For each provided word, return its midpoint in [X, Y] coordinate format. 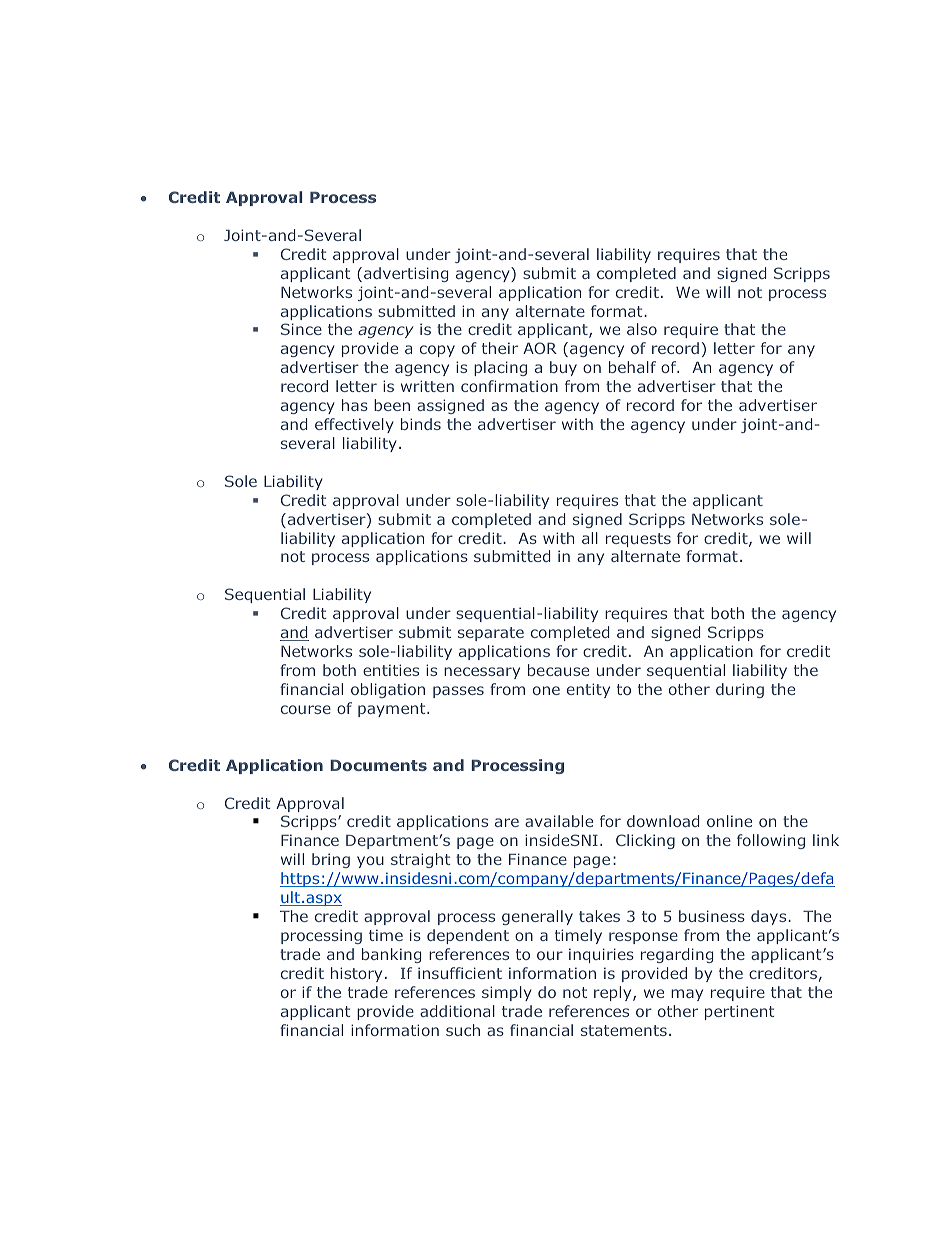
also [642, 329]
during [740, 690]
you [370, 862]
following [771, 841]
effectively [354, 425]
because [558, 670]
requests [638, 540]
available [559, 821]
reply [614, 993]
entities [391, 670]
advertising [406, 274]
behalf [632, 367]
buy [563, 368]
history [356, 974]
